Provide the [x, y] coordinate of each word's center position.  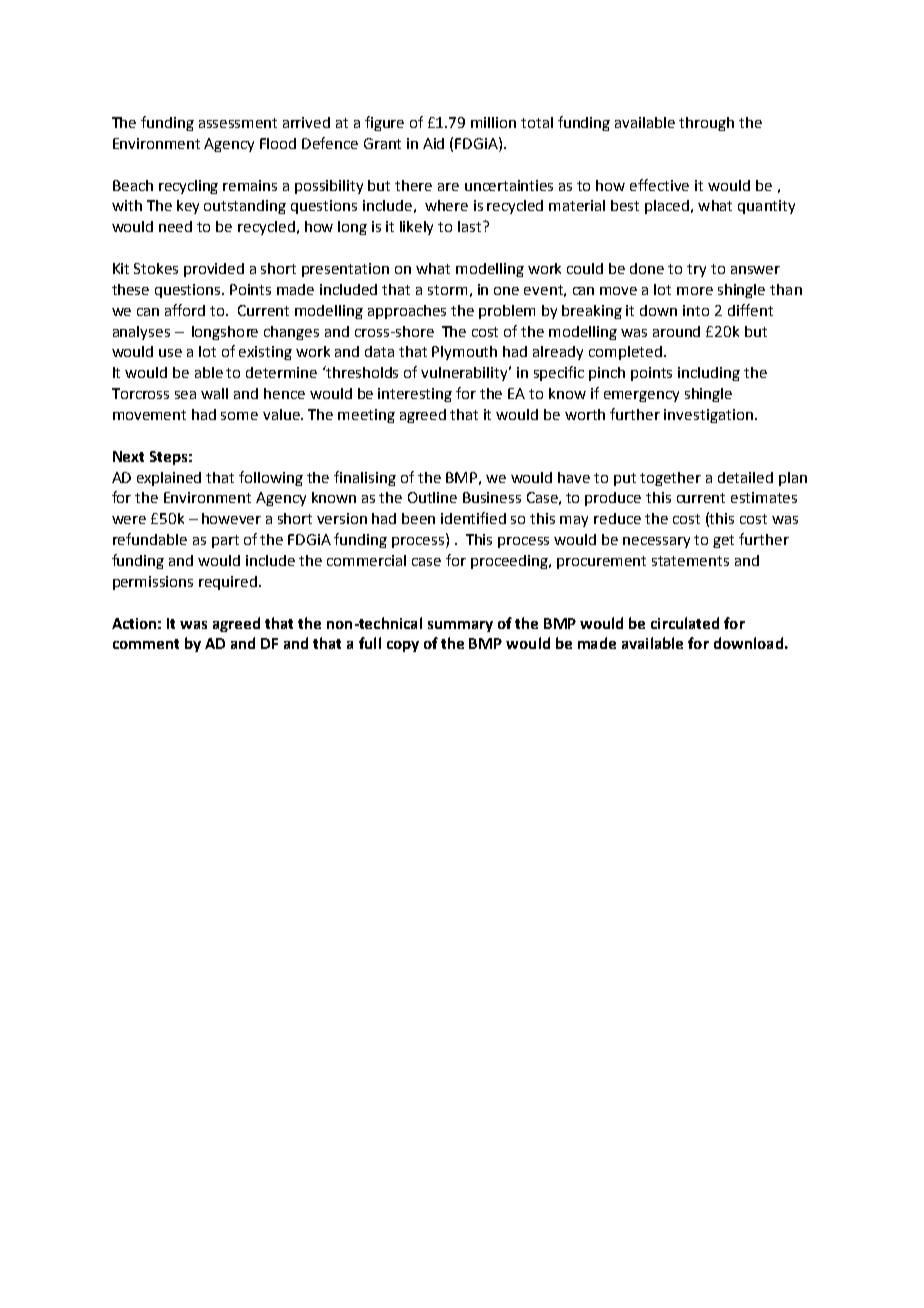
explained [169, 479]
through [706, 124]
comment [146, 644]
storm [447, 290]
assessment [238, 123]
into [696, 310]
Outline [432, 497]
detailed [745, 477]
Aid [433, 143]
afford [185, 310]
